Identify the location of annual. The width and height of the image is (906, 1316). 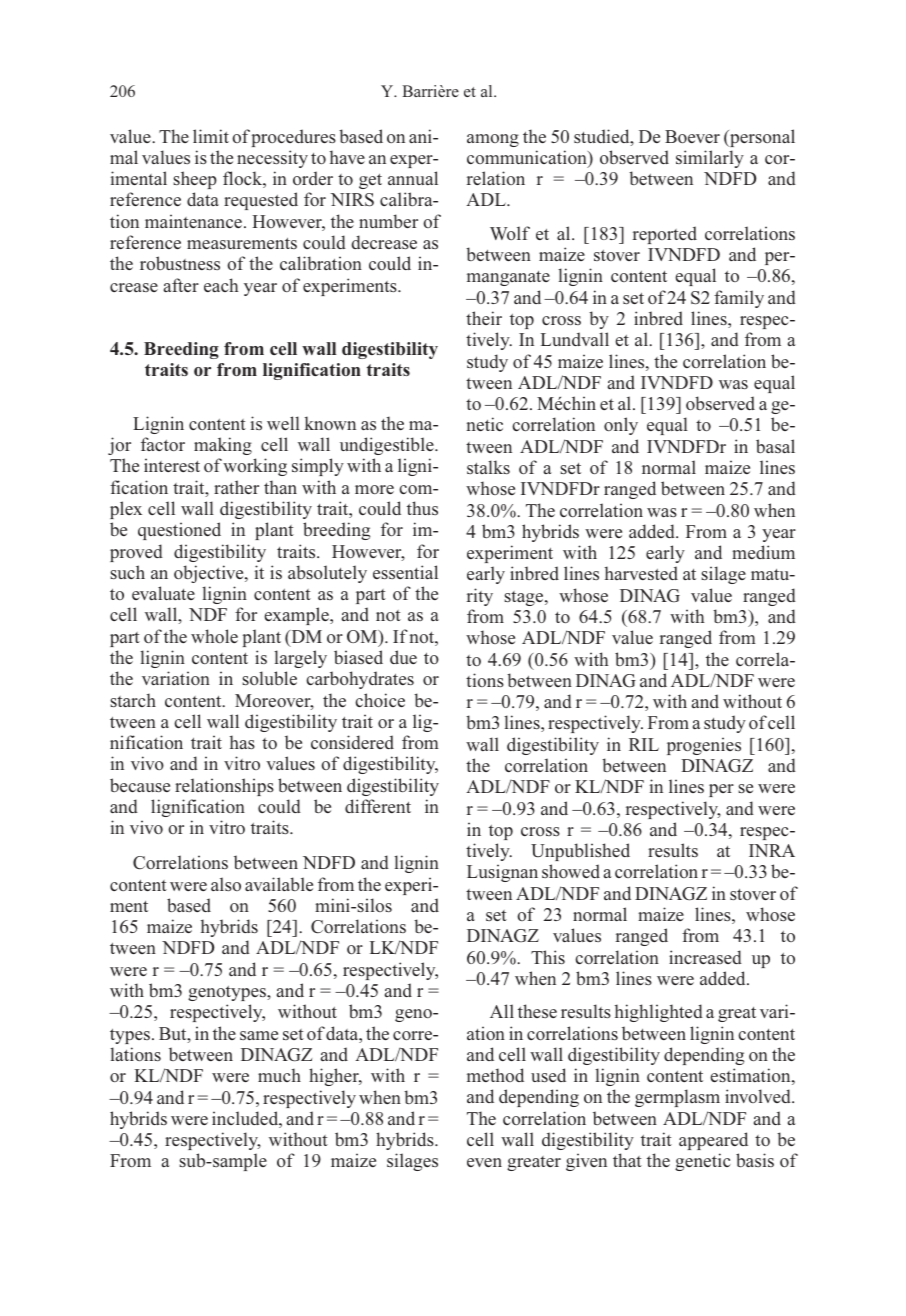
(413, 178).
